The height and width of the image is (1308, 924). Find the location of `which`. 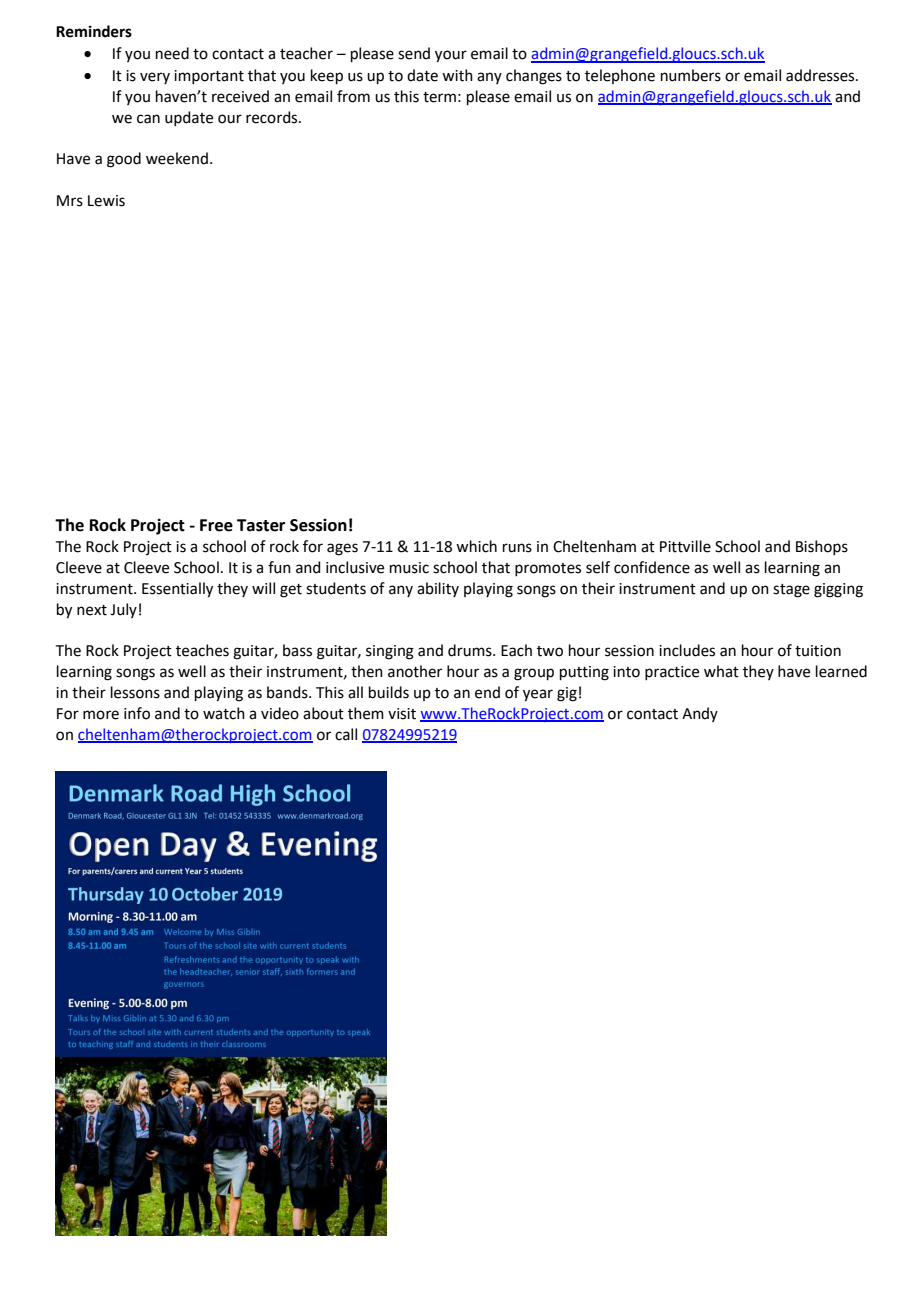

which is located at coordinates (476, 546).
